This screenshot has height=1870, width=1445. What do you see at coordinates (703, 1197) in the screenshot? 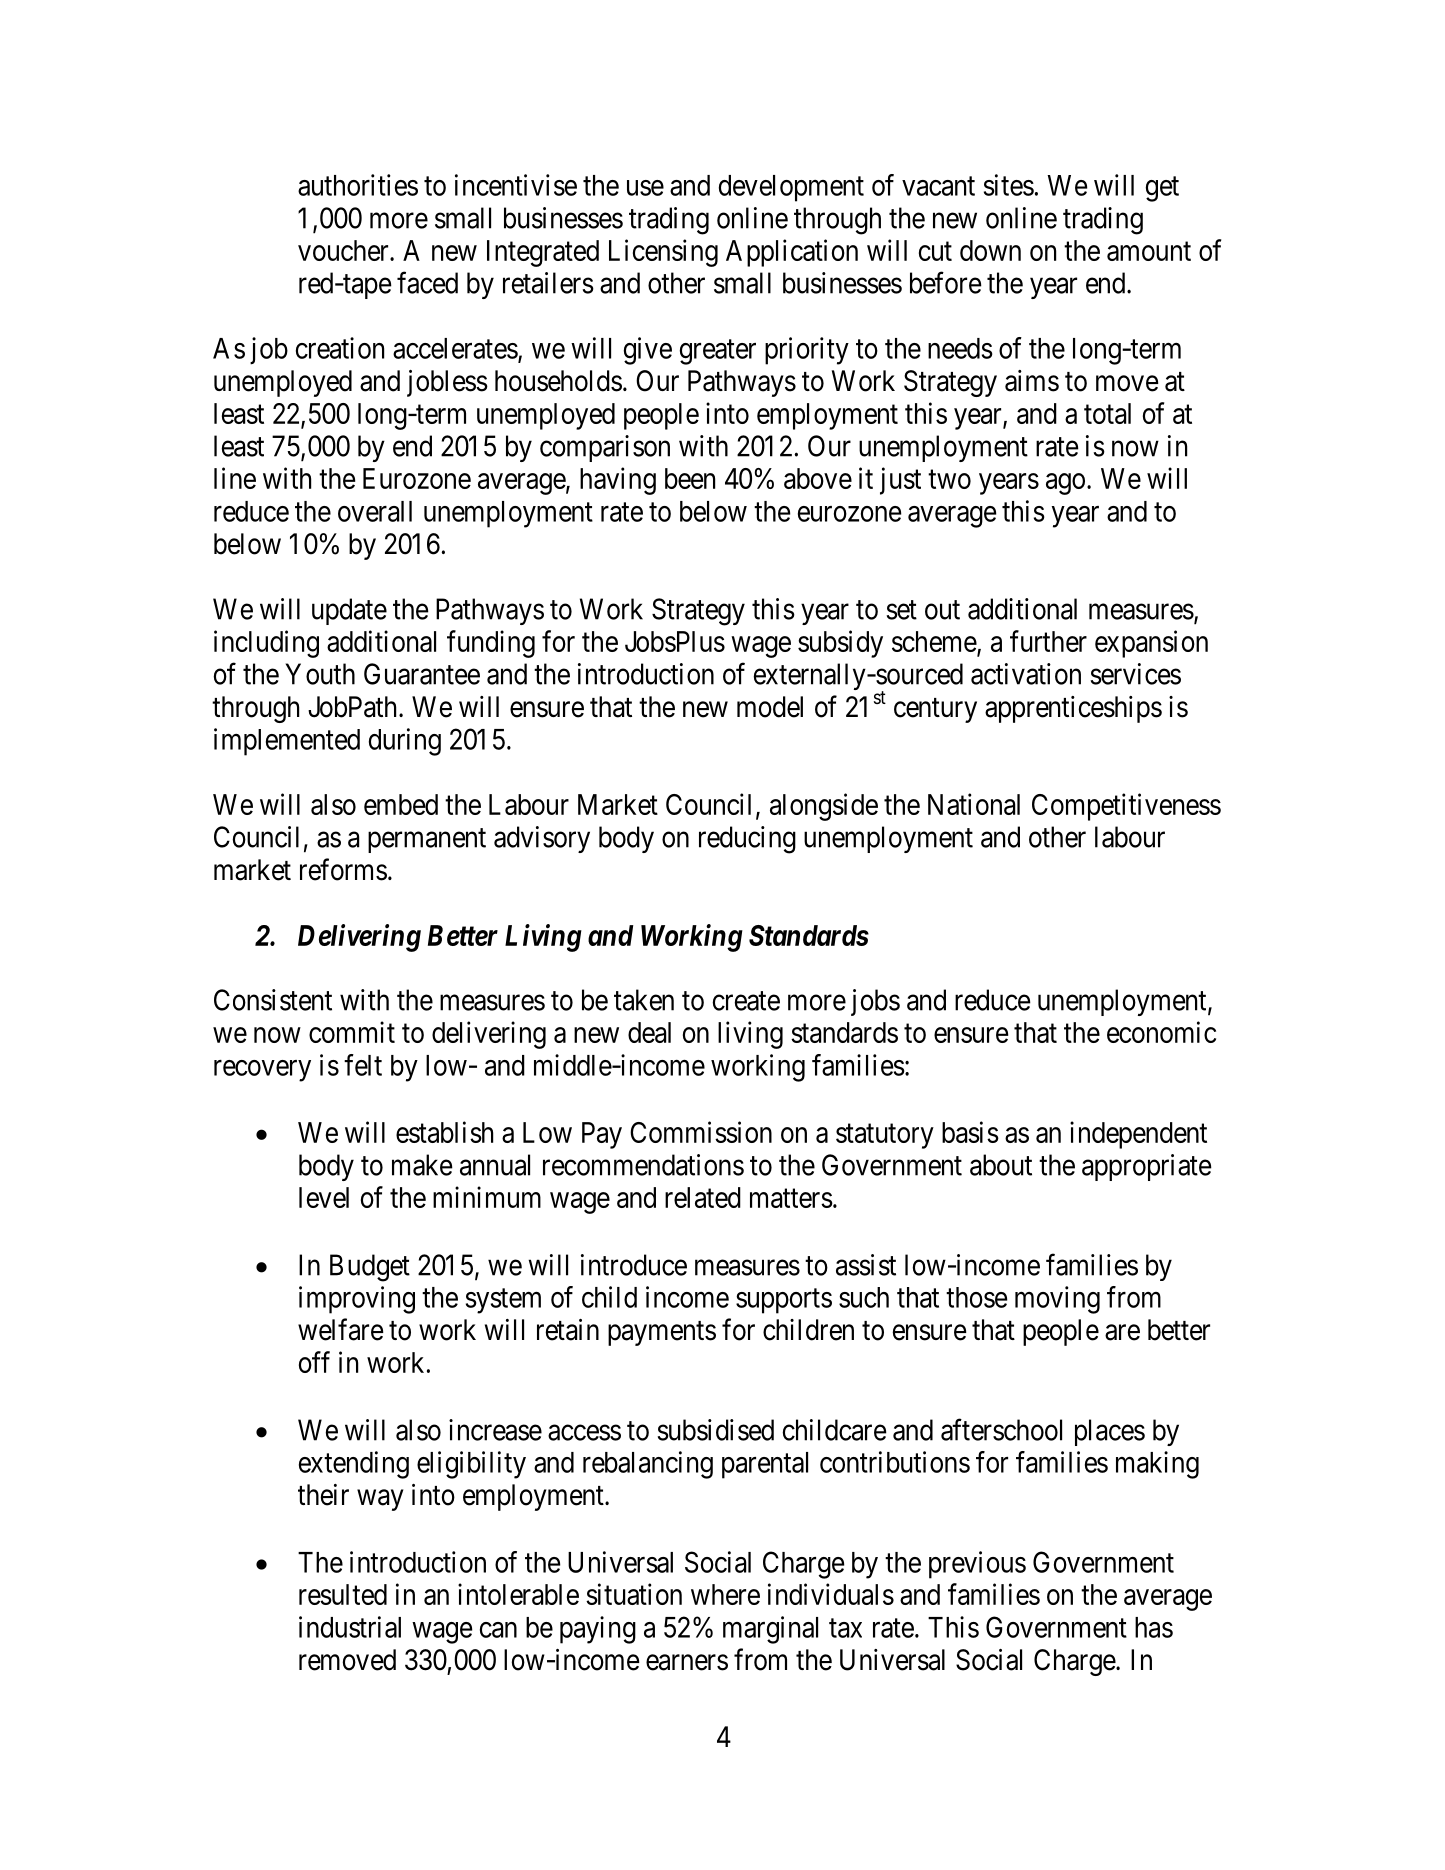
I see `related` at bounding box center [703, 1197].
